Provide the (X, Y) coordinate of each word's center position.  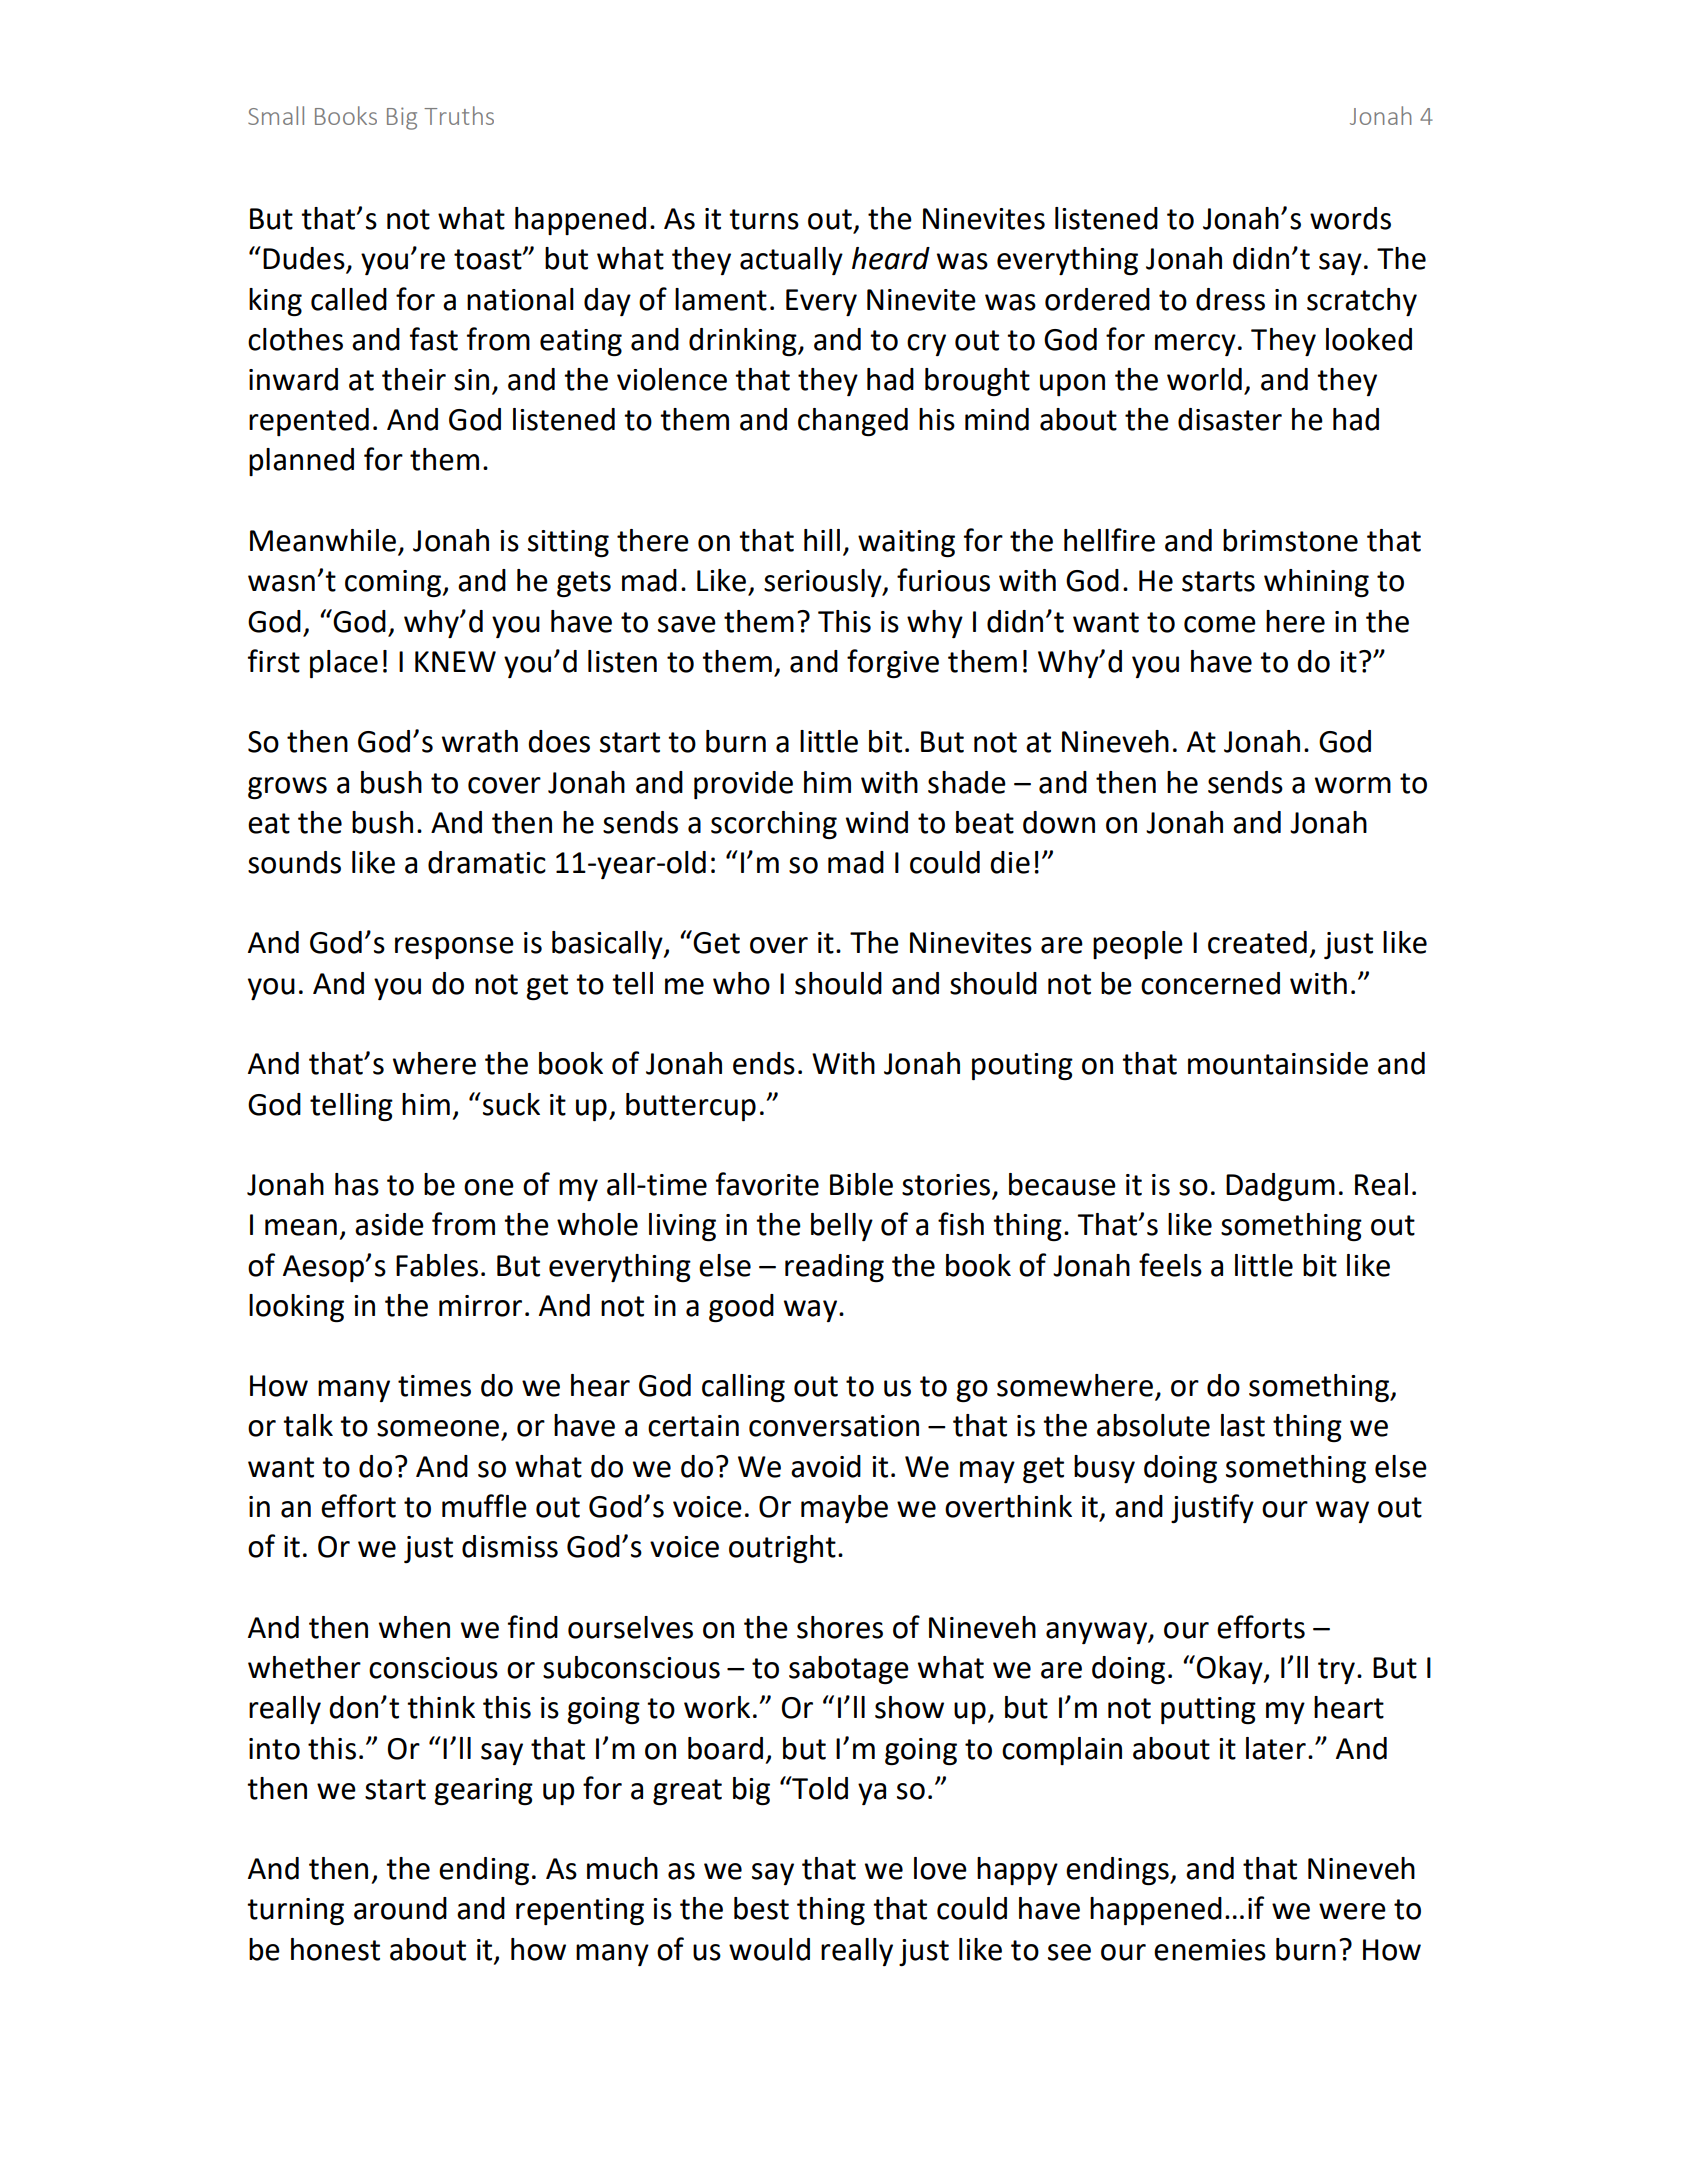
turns (764, 219)
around (400, 1908)
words (1350, 218)
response (454, 948)
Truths (459, 115)
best (761, 1908)
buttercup (691, 1107)
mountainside (1278, 1063)
